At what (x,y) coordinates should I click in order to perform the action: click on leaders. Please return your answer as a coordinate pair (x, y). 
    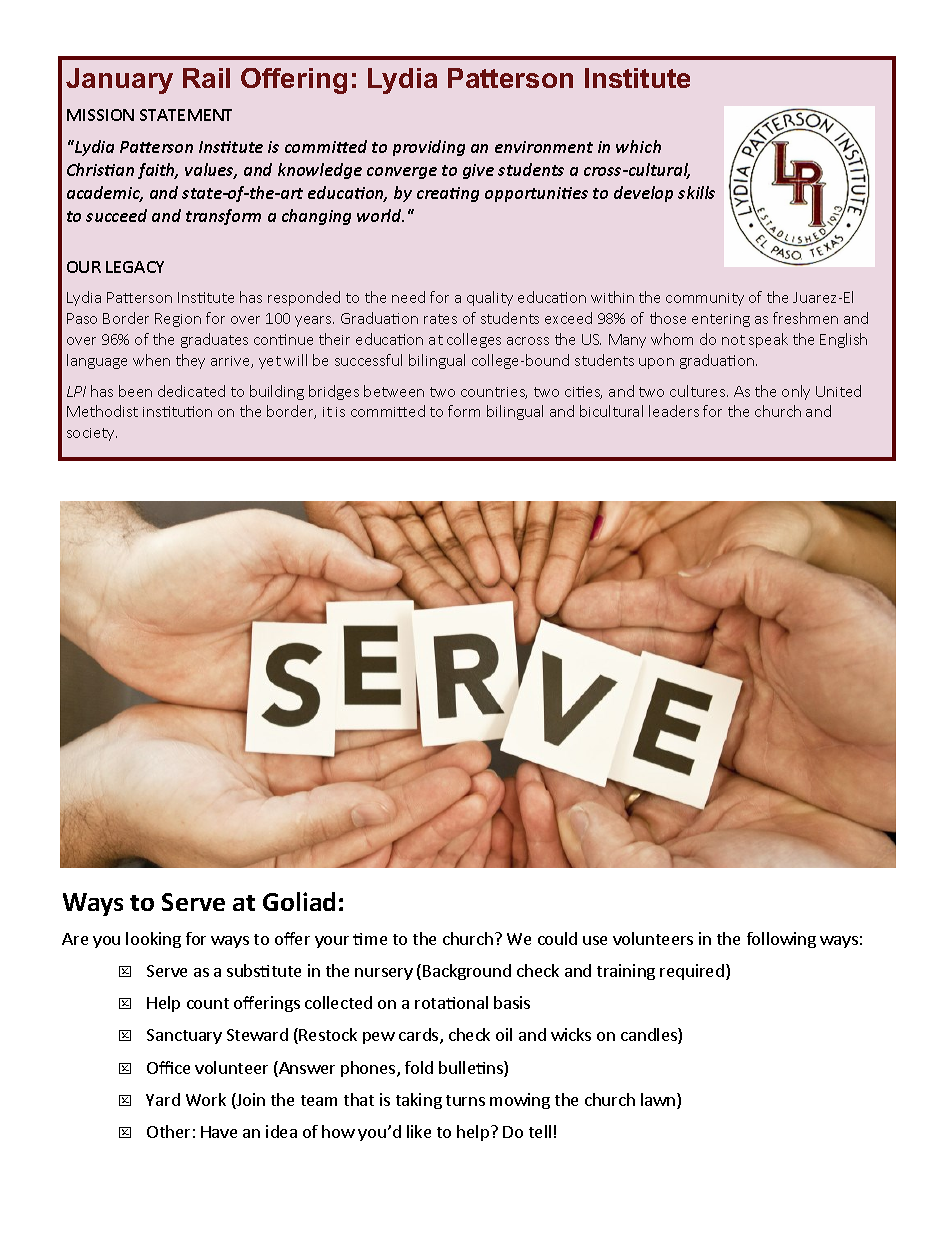
    Looking at the image, I should click on (674, 411).
